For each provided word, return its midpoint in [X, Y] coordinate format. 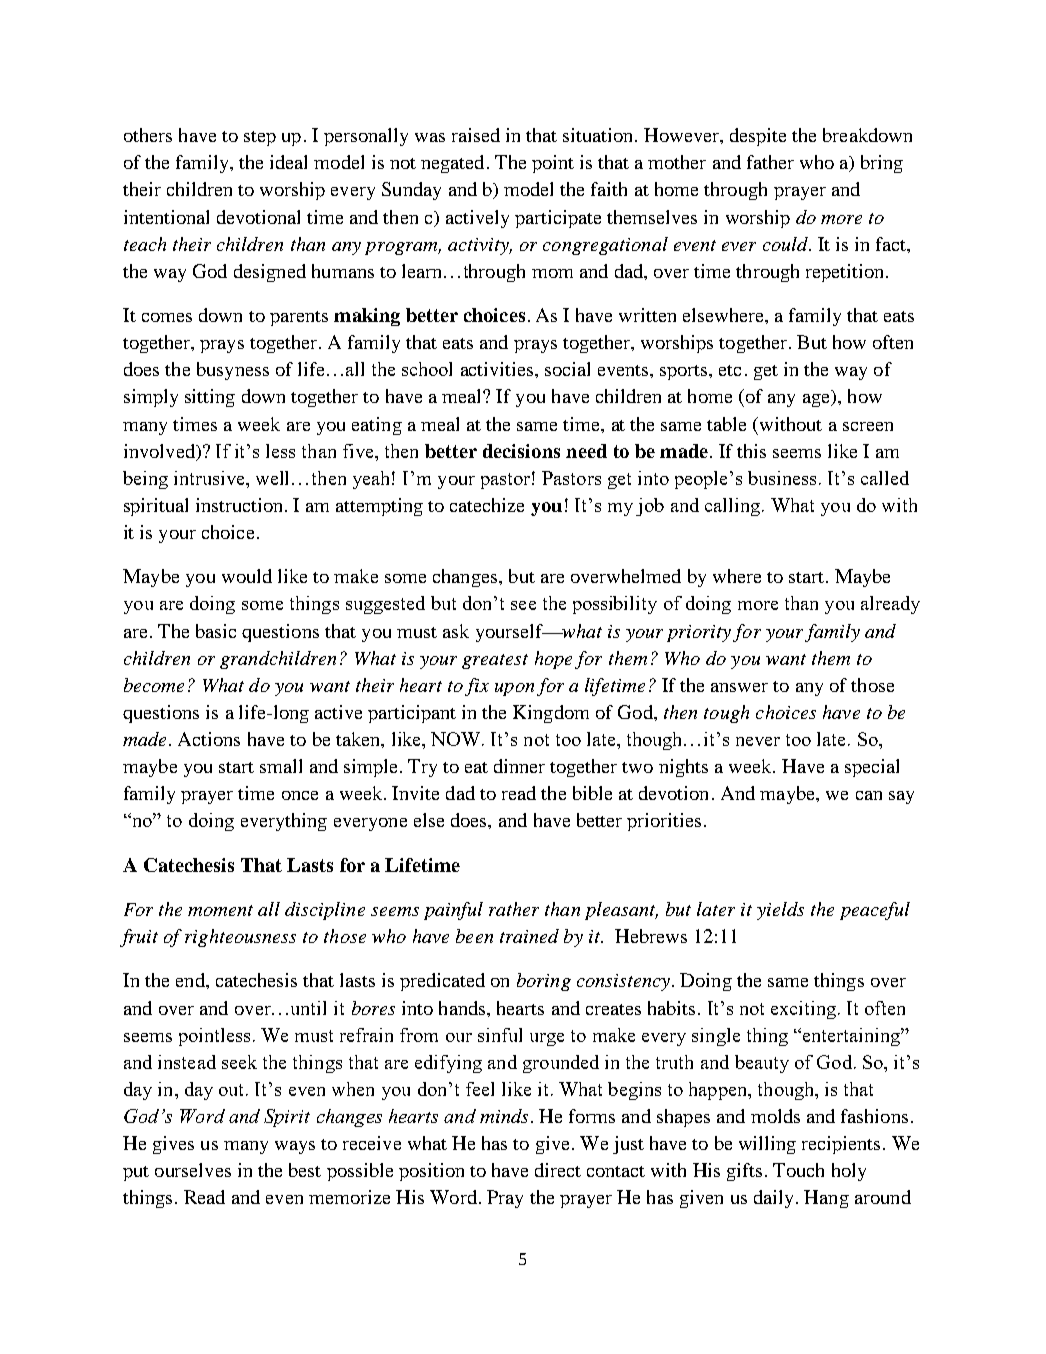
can [869, 795]
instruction [239, 505]
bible [592, 793]
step [260, 138]
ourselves [193, 1170]
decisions [521, 451]
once [300, 795]
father [770, 162]
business [784, 478]
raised [476, 135]
